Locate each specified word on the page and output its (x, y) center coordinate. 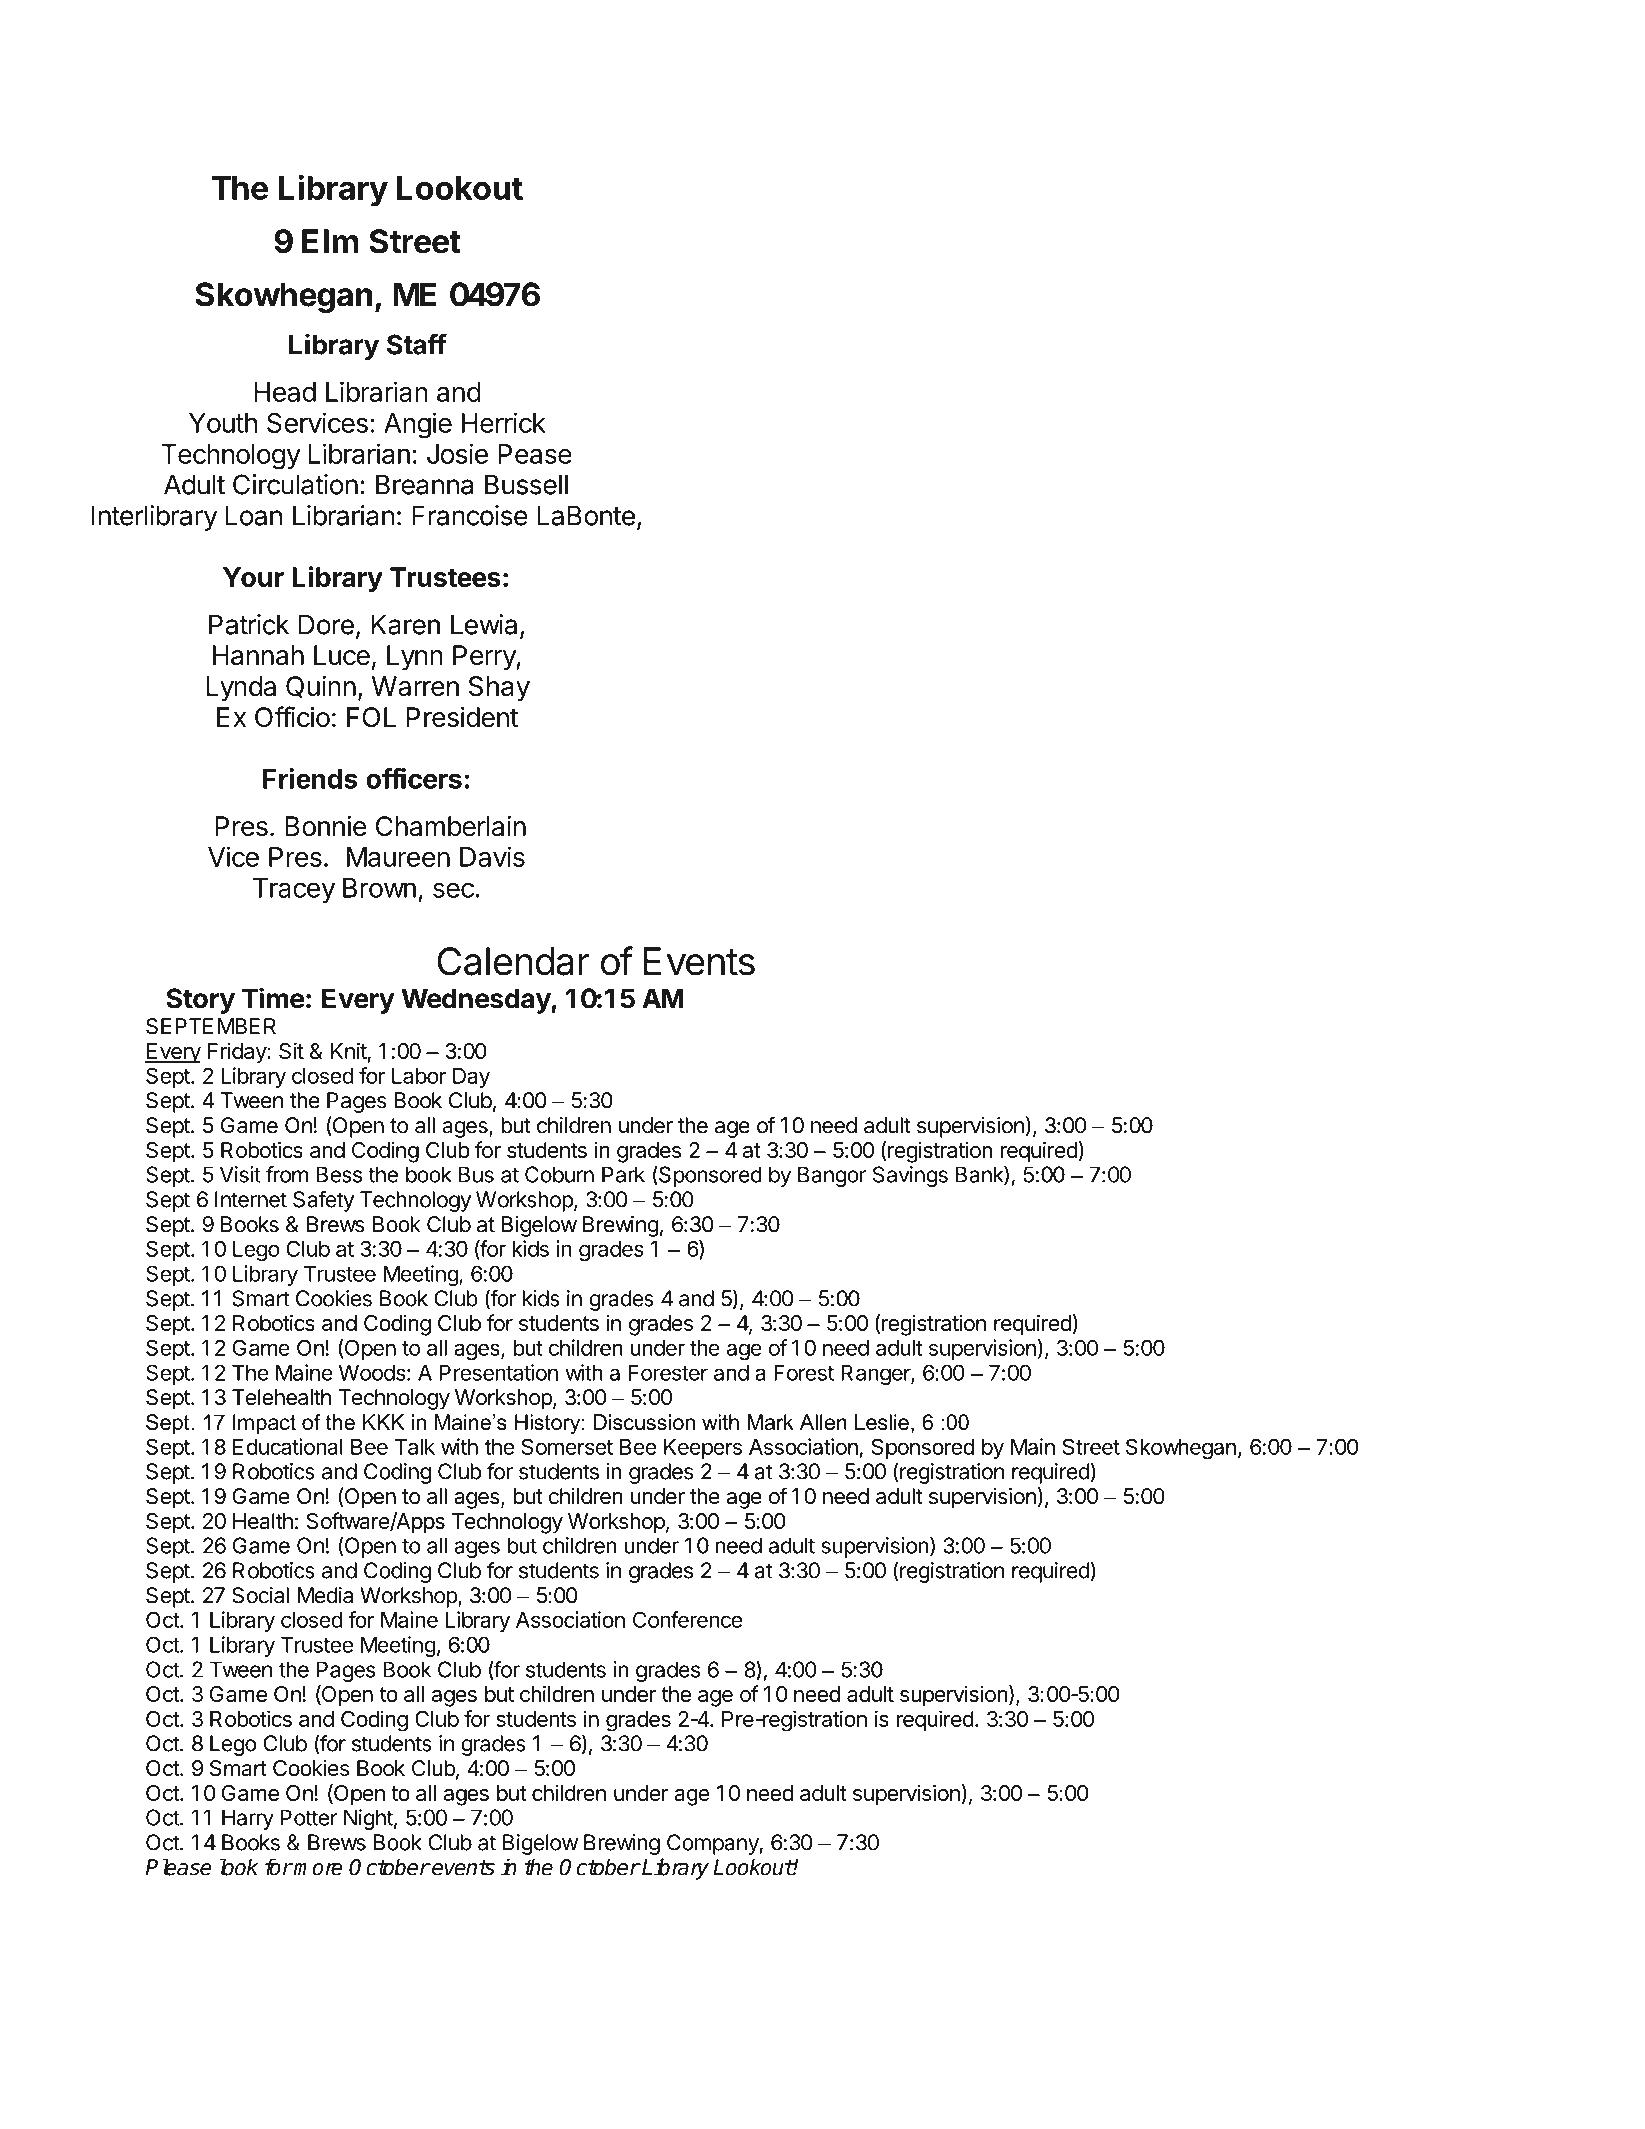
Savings (910, 1176)
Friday (238, 1053)
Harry (248, 1819)
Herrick (504, 422)
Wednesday (476, 1001)
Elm (330, 241)
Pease (535, 454)
